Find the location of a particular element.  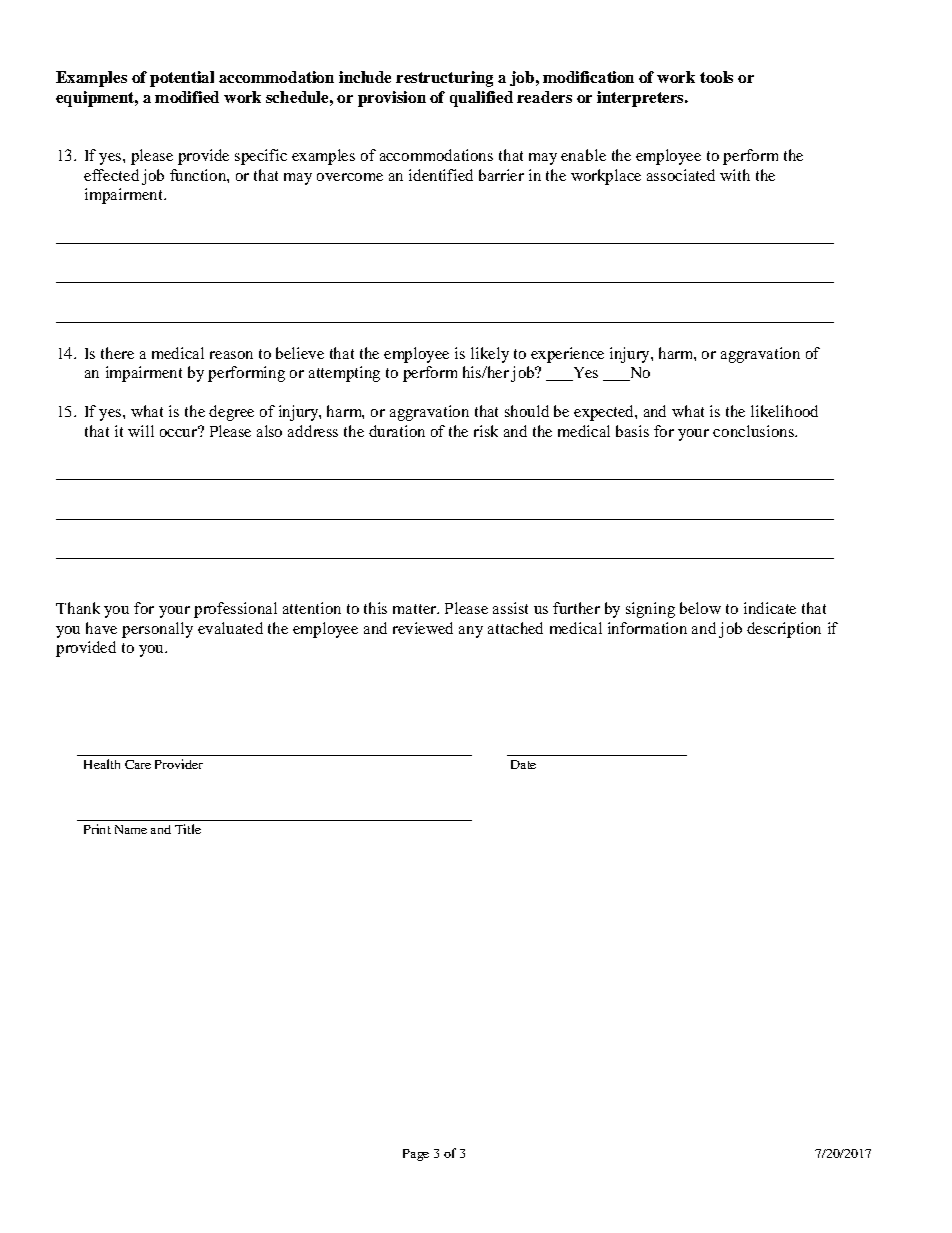

Date is located at coordinates (523, 764).
